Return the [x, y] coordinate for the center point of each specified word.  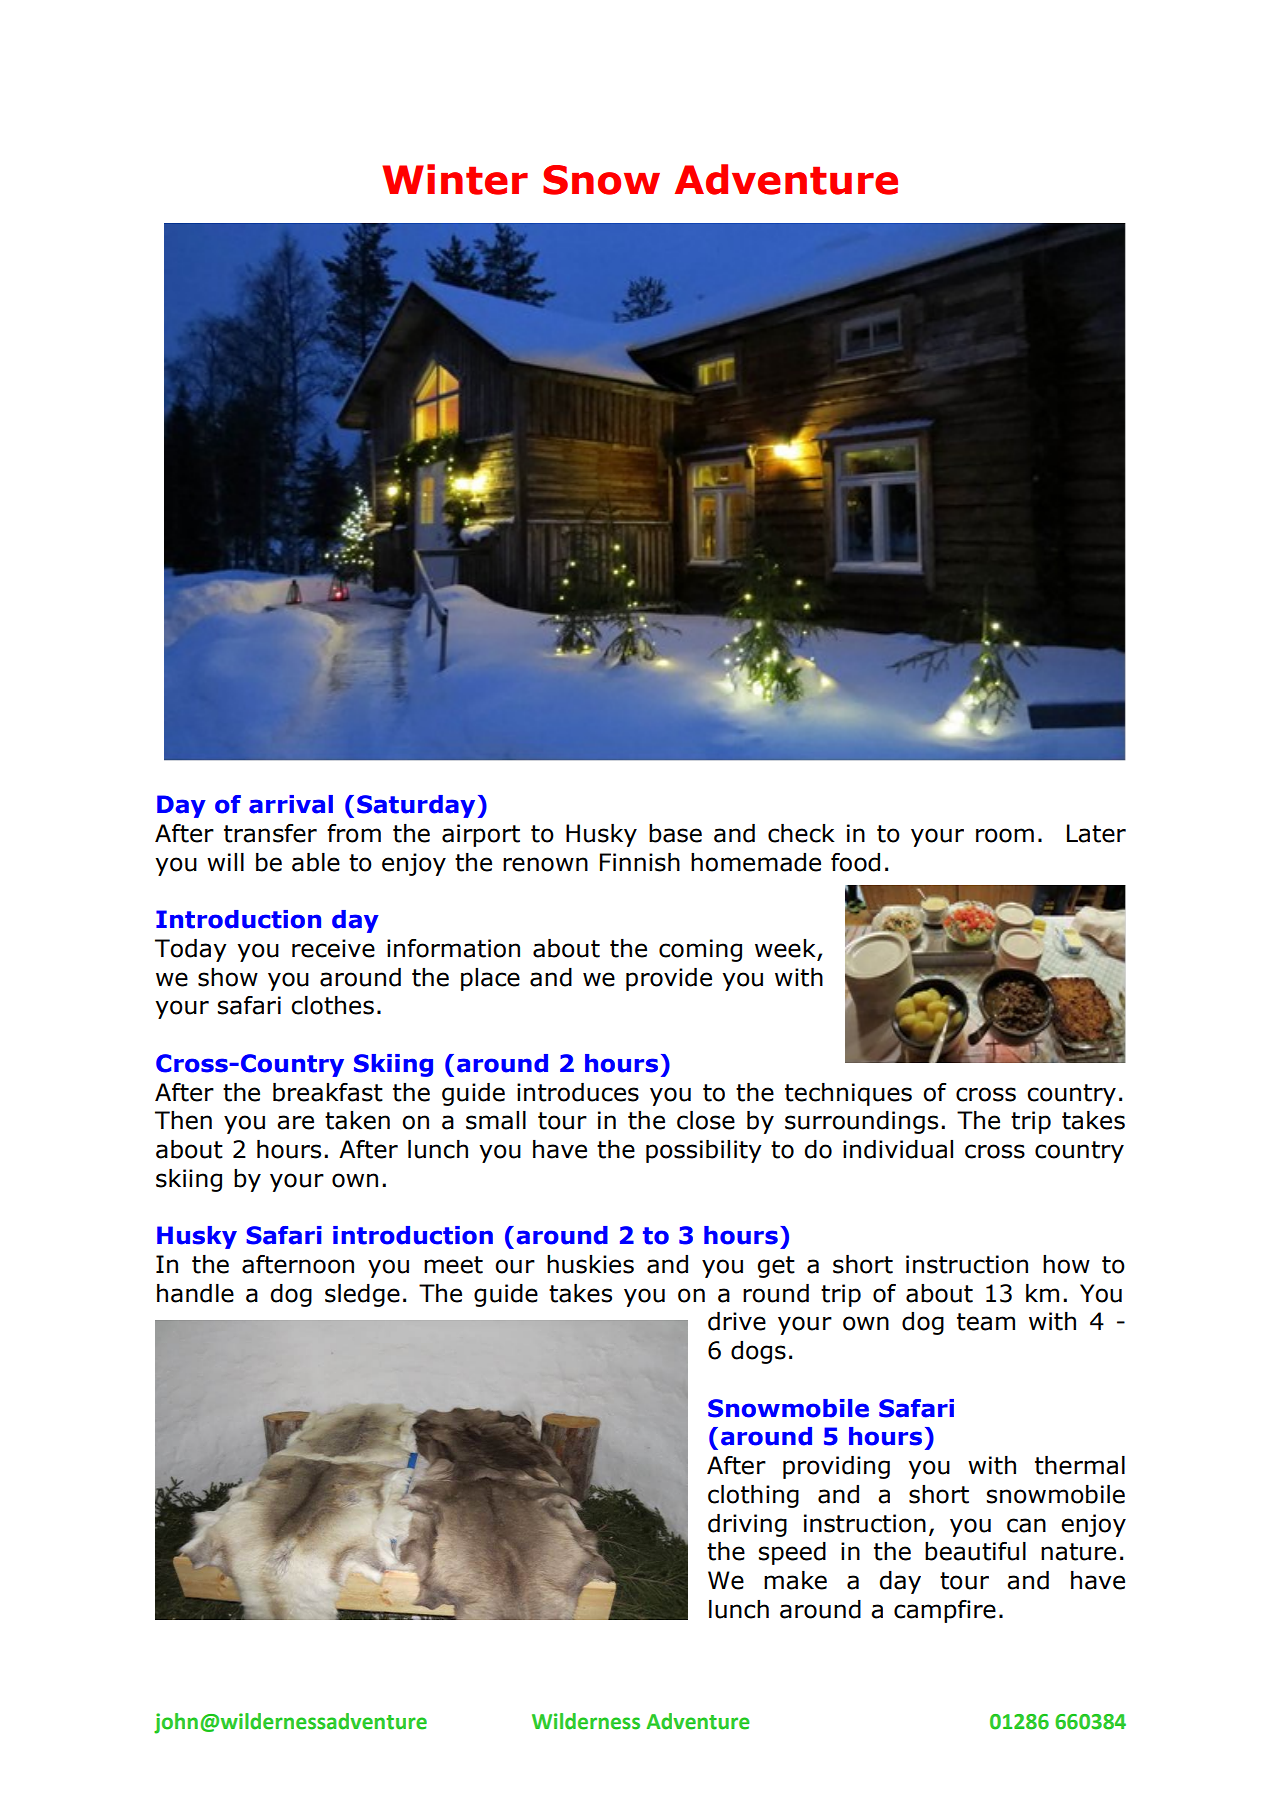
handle [195, 1293]
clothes [332, 1005]
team [986, 1322]
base [675, 833]
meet [453, 1265]
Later [1096, 833]
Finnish [640, 862]
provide [669, 979]
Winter [455, 179]
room [1005, 835]
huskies [590, 1264]
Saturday [416, 806]
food [855, 862]
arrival [291, 804]
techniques [848, 1094]
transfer [270, 833]
